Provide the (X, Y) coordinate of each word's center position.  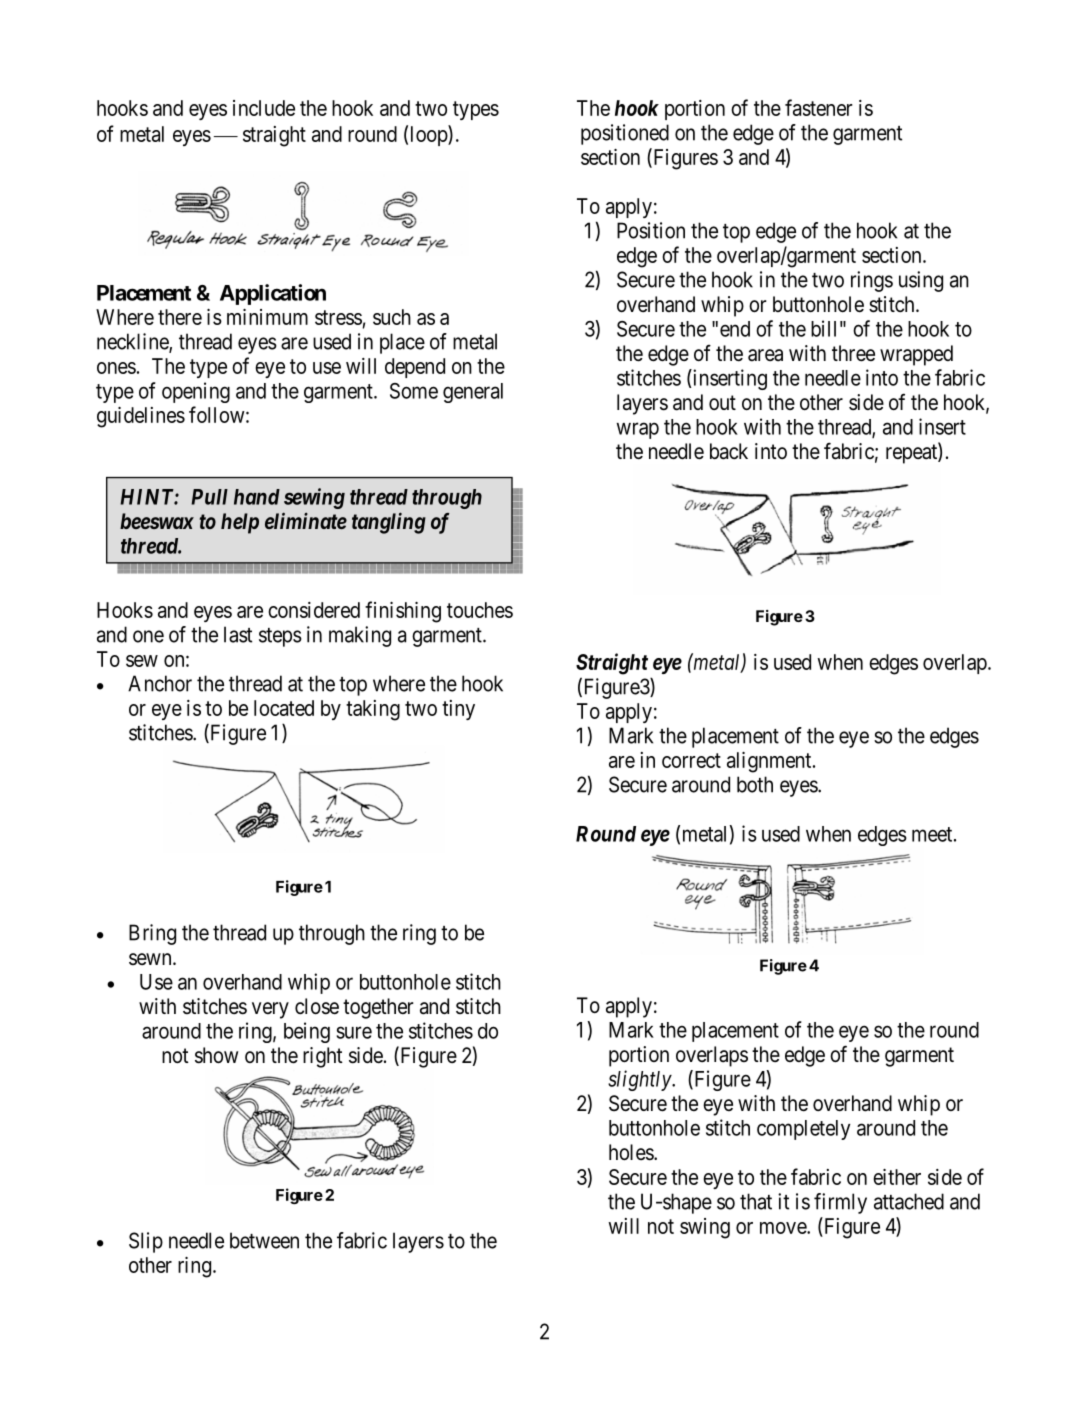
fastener (819, 107)
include (264, 108)
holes (632, 1152)
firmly (840, 1203)
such (392, 317)
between (264, 1240)
